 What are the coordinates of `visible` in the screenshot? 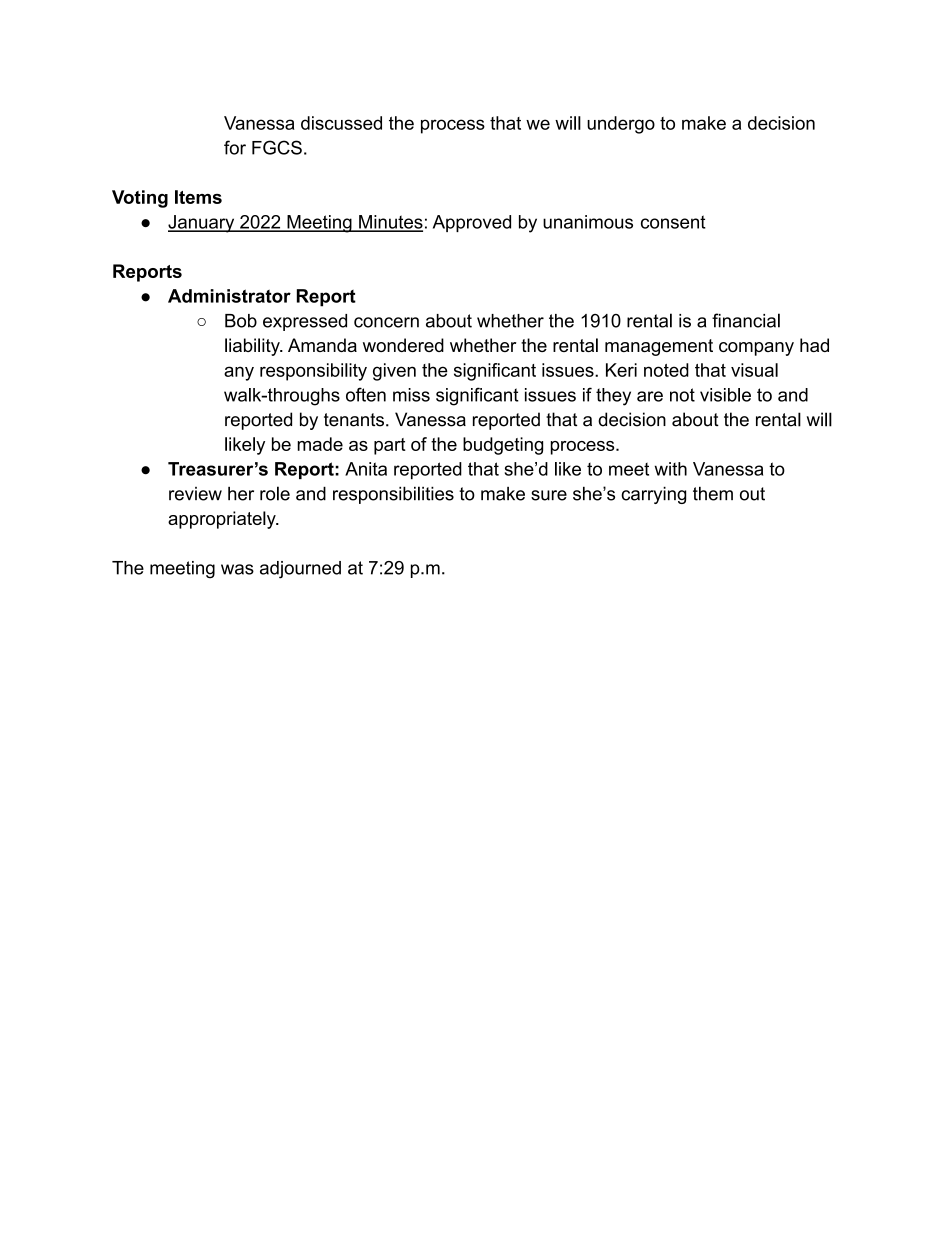 It's located at (725, 395).
